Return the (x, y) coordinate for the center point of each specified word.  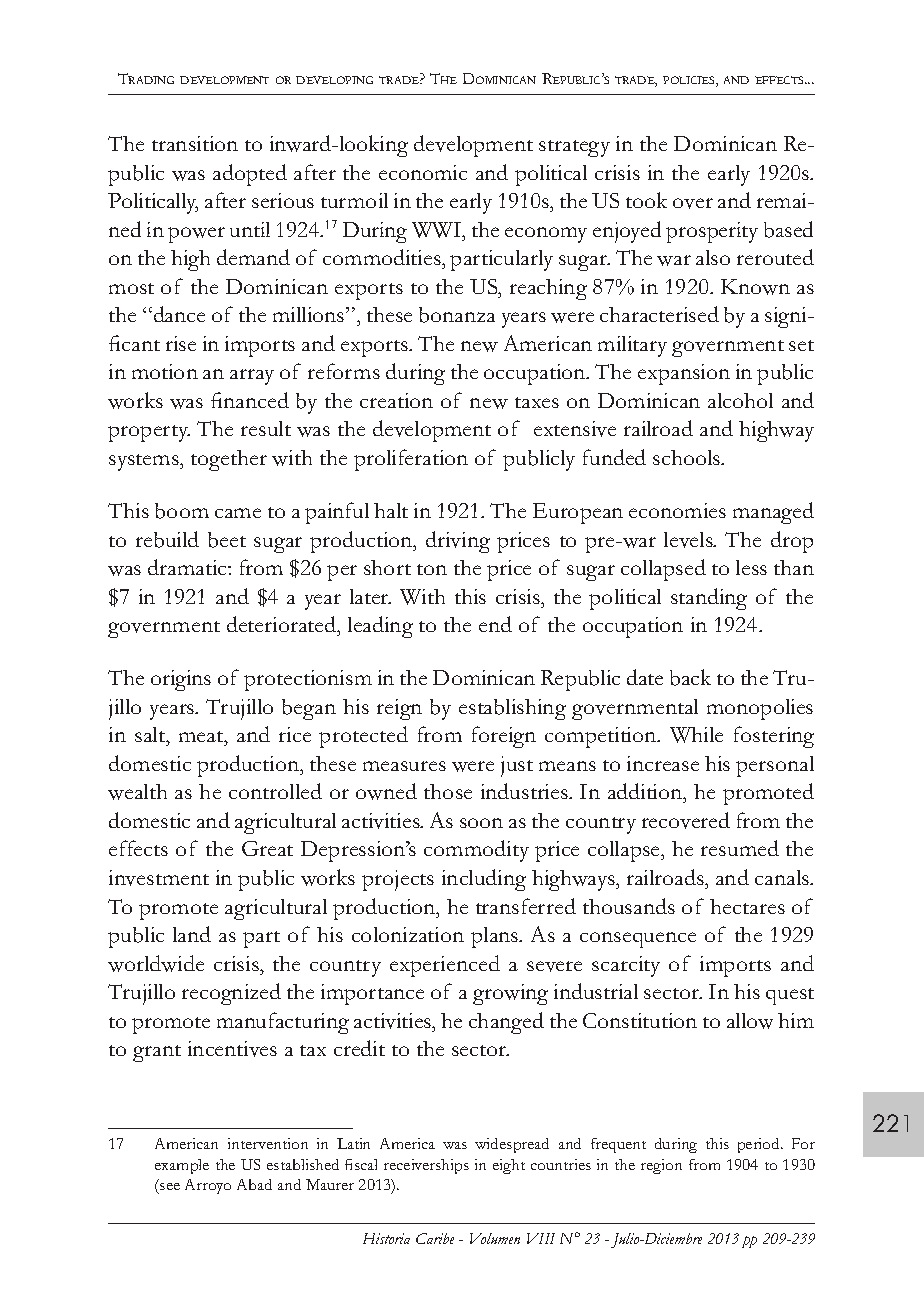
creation (396, 400)
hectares (747, 906)
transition (195, 143)
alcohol (740, 400)
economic (423, 172)
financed (250, 400)
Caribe (435, 1238)
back (690, 677)
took (646, 200)
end (495, 624)
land (192, 934)
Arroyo (208, 1186)
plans (496, 937)
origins (181, 680)
